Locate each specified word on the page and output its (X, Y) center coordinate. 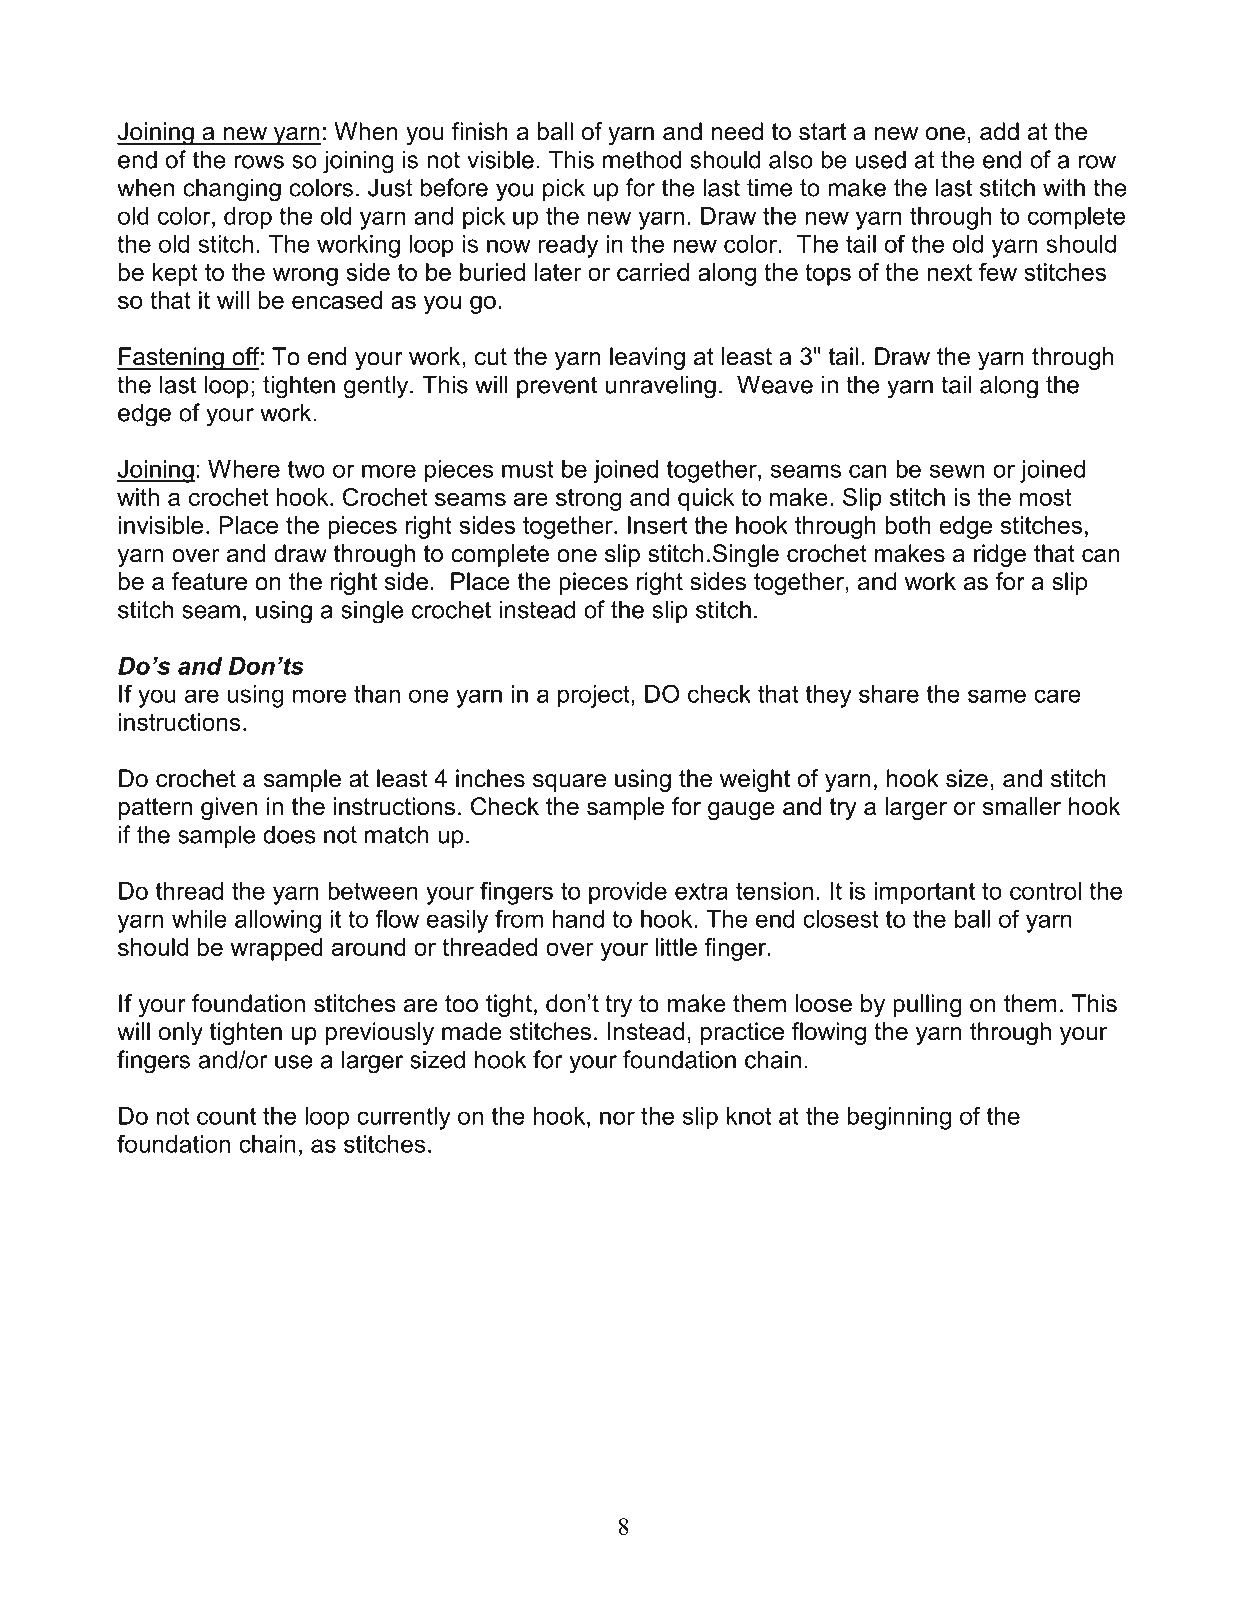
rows (259, 162)
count (226, 1116)
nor (617, 1118)
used (880, 159)
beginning (899, 1118)
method (642, 159)
